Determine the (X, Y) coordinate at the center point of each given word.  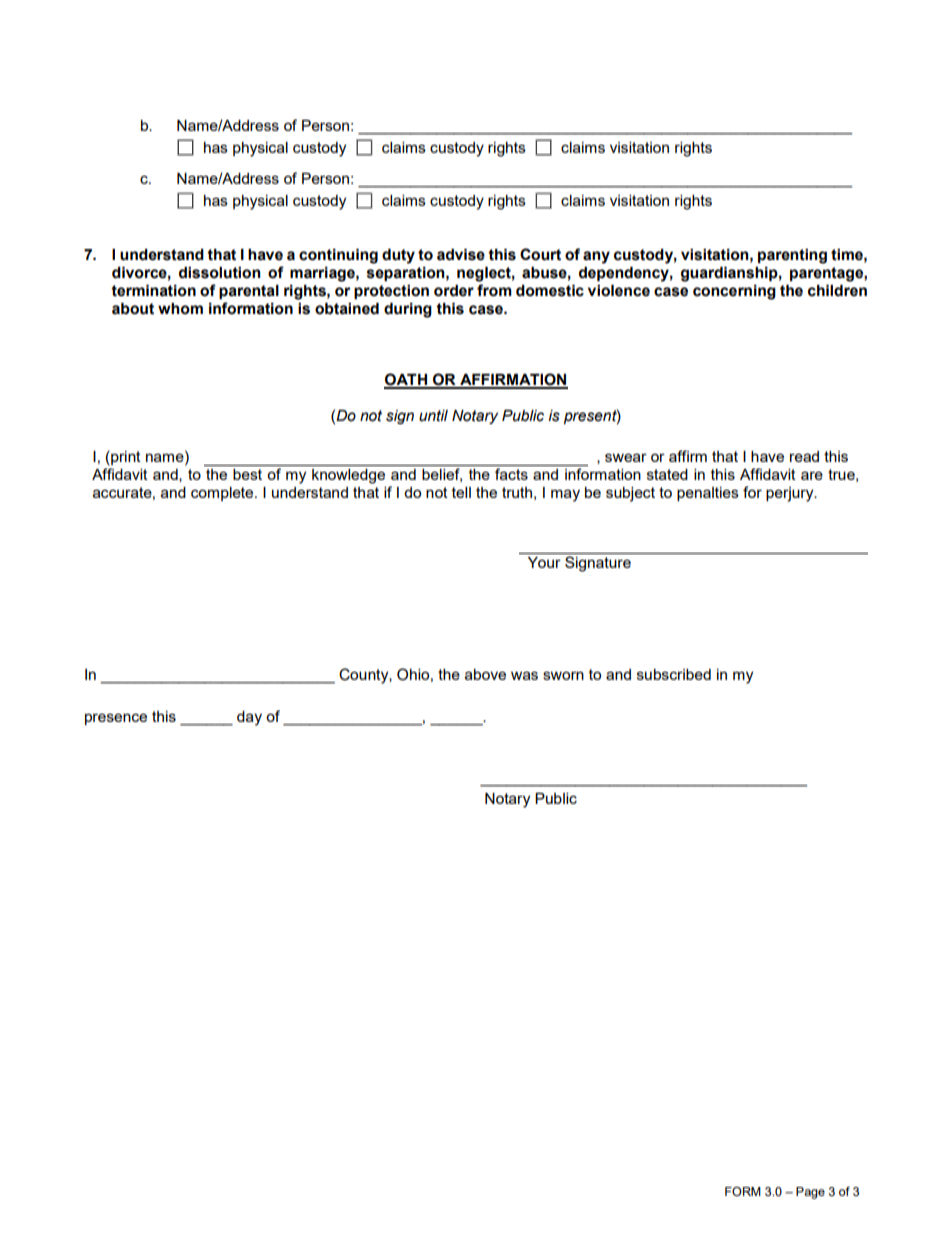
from (494, 290)
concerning (734, 292)
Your (544, 562)
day (249, 718)
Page (810, 1193)
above (485, 674)
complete (223, 494)
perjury (791, 494)
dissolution (220, 273)
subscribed (674, 674)
